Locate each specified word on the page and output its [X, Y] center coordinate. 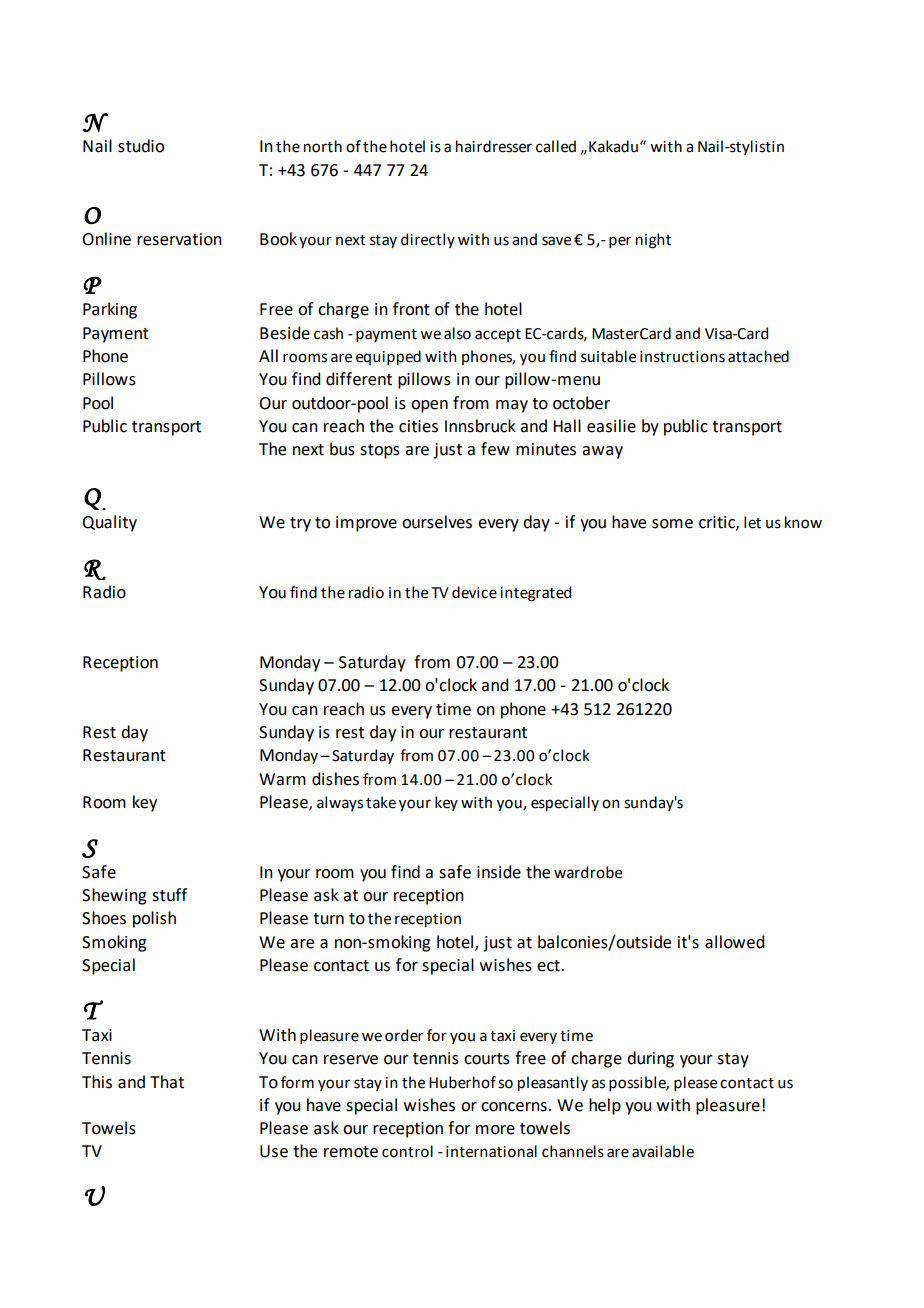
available [663, 1151]
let [752, 522]
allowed [734, 942]
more [495, 1130]
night [653, 241]
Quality [109, 523]
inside [499, 872]
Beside [285, 333]
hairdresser [494, 146]
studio [141, 146]
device [474, 592]
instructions [682, 357]
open [429, 406]
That [167, 1082]
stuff [169, 895]
